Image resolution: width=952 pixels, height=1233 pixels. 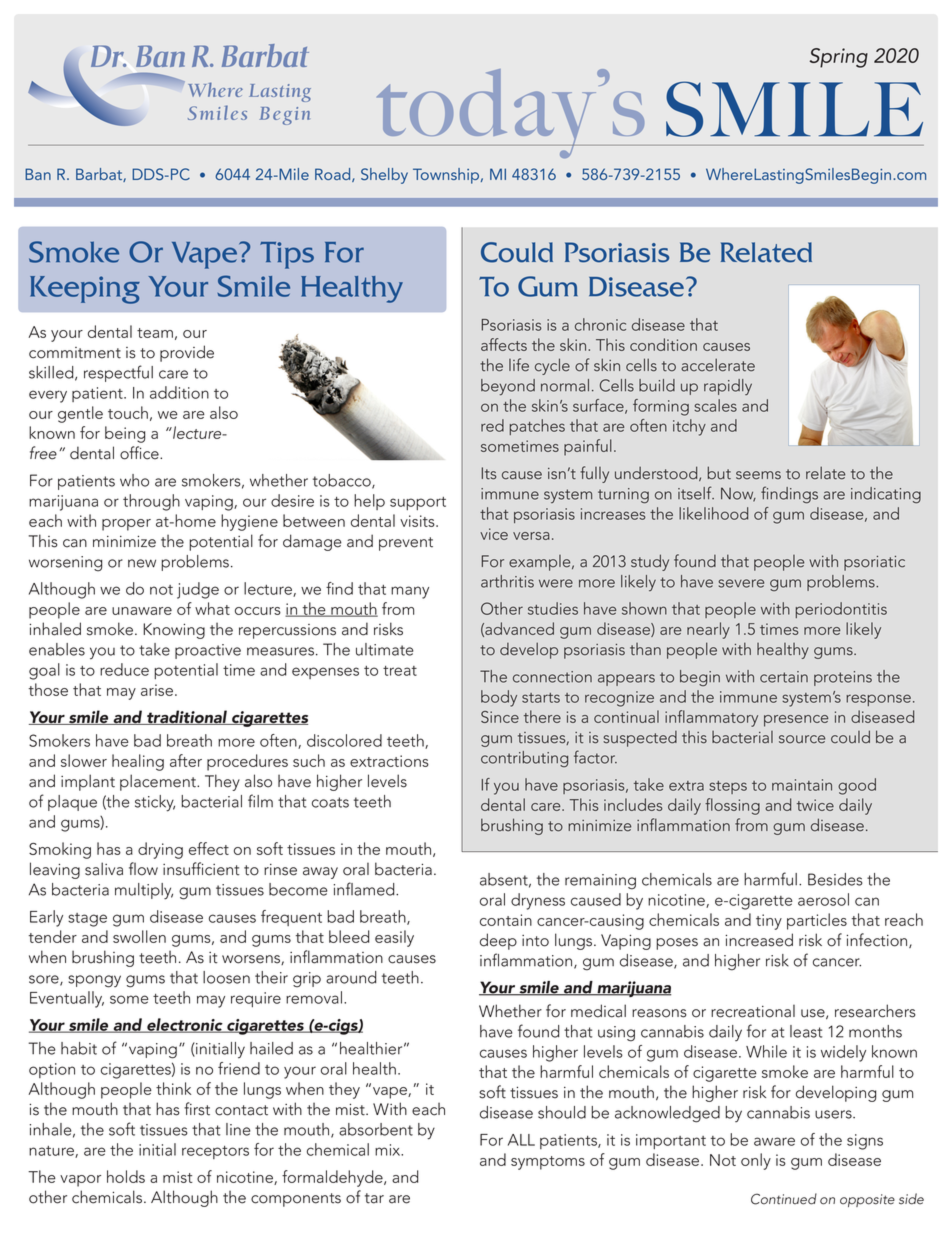 I want to click on contributing, so click(x=524, y=759).
